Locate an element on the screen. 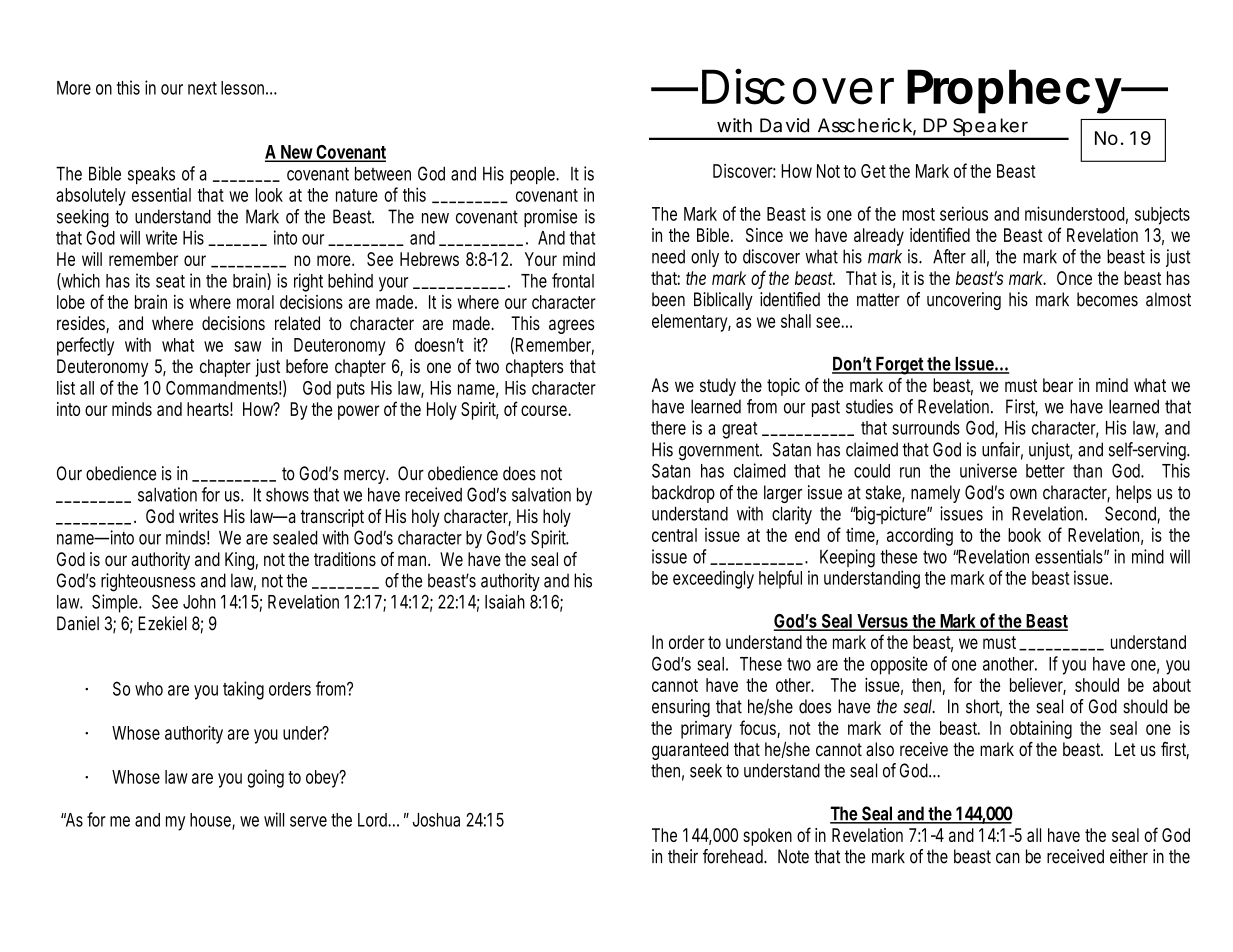  serious is located at coordinates (964, 213).
